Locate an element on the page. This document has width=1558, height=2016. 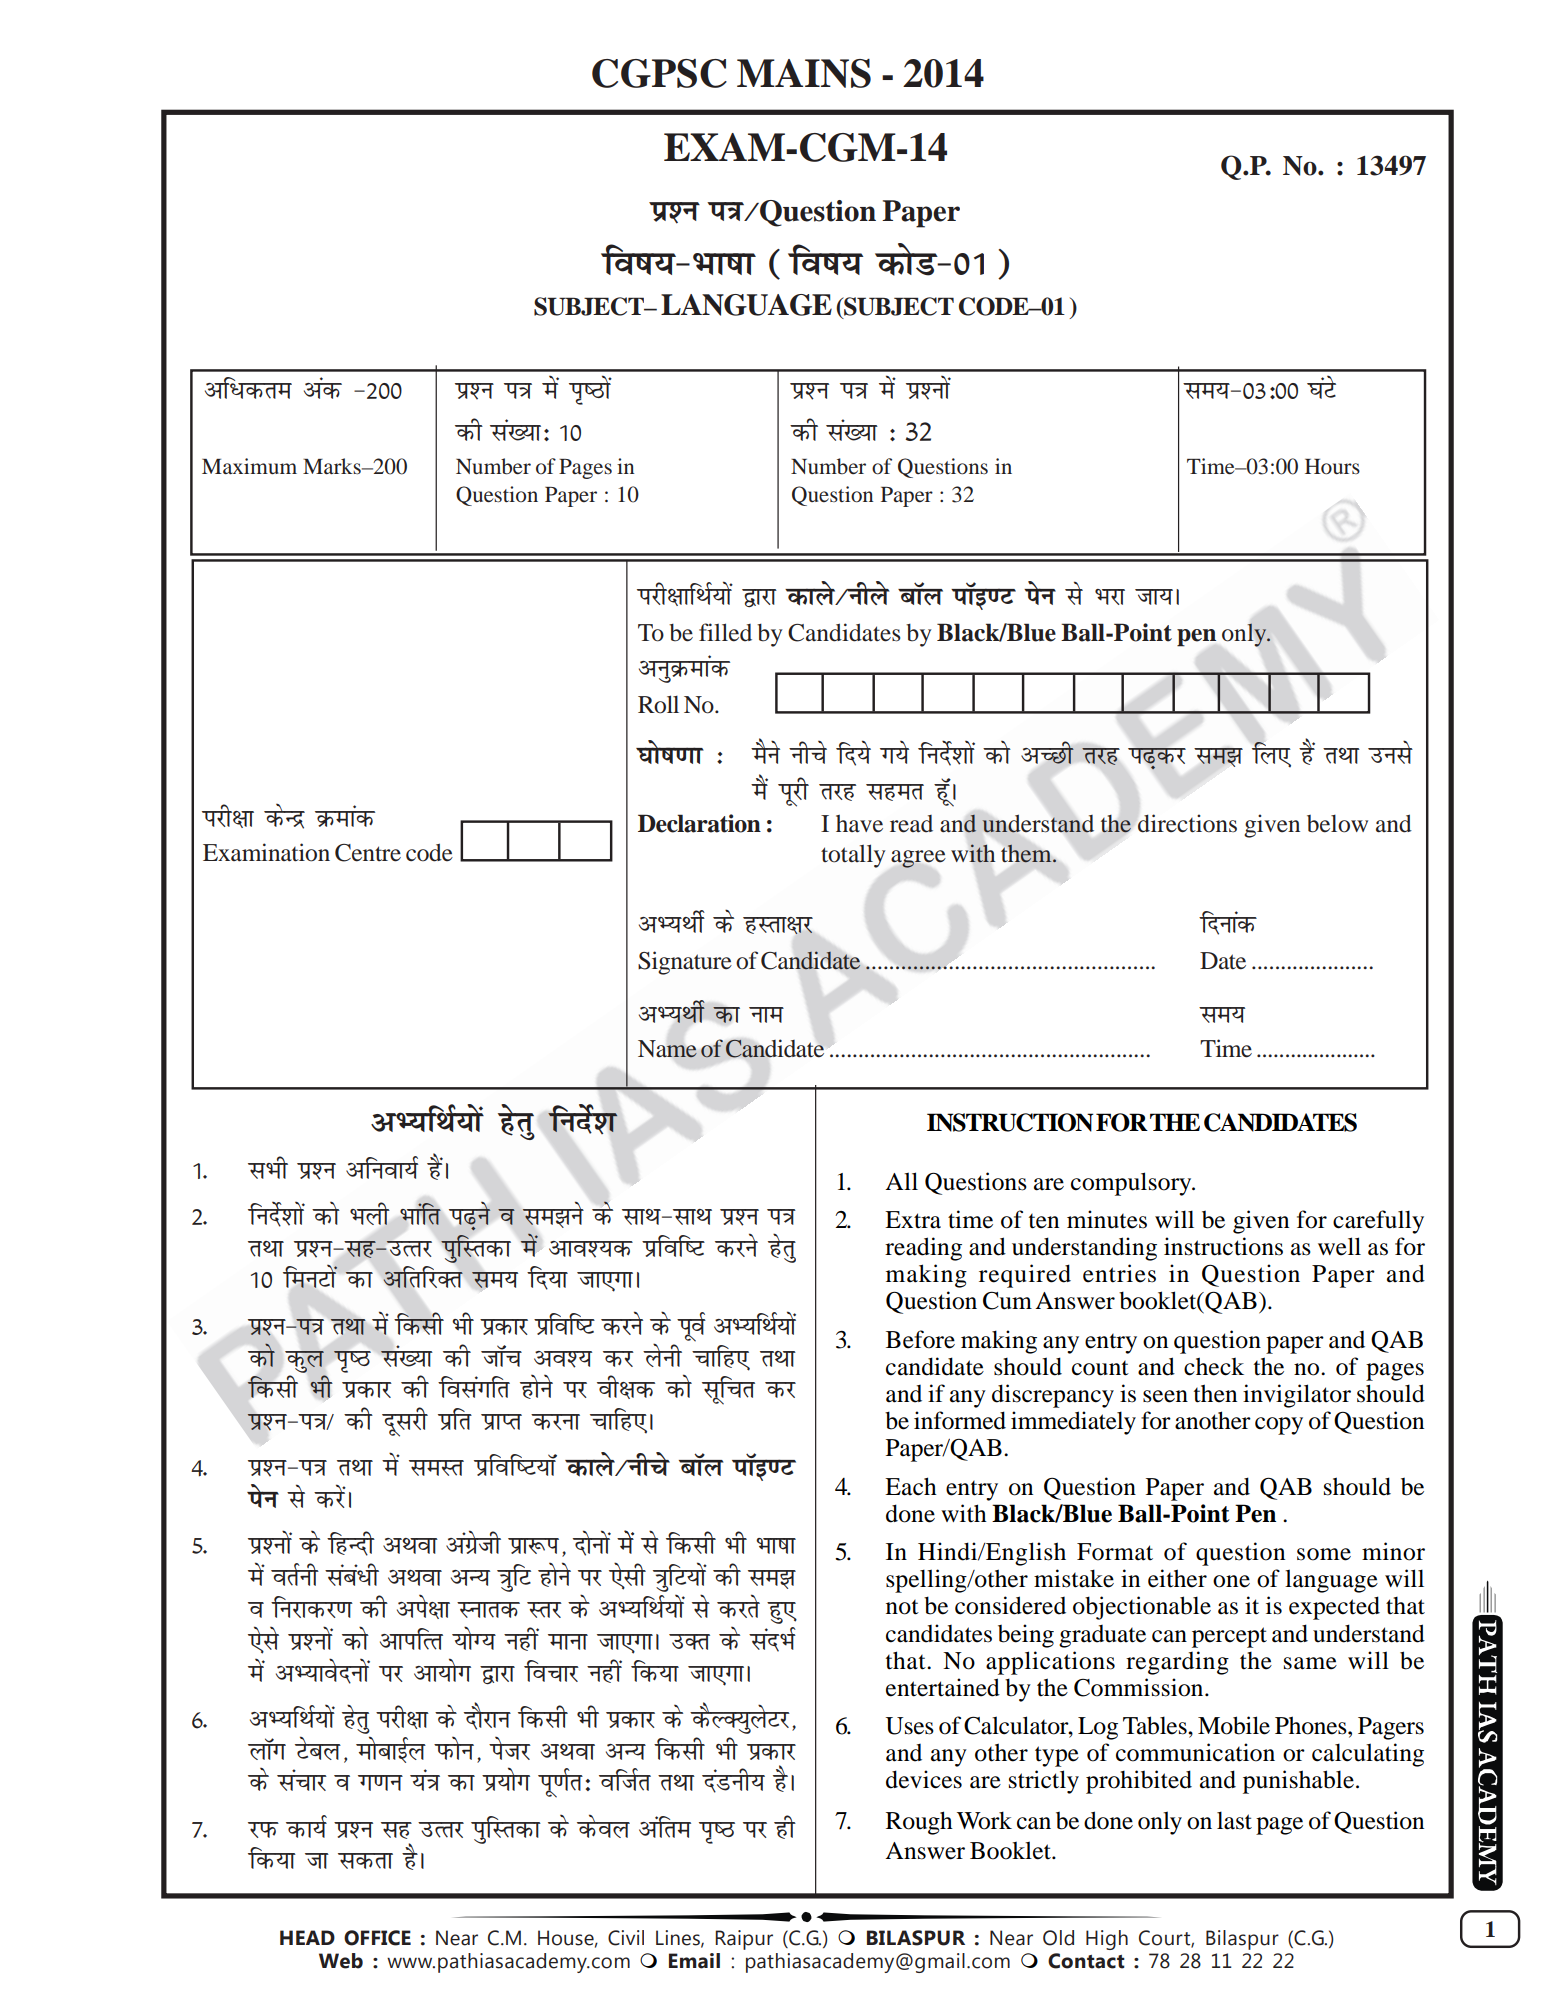
Extra is located at coordinates (913, 1220).
